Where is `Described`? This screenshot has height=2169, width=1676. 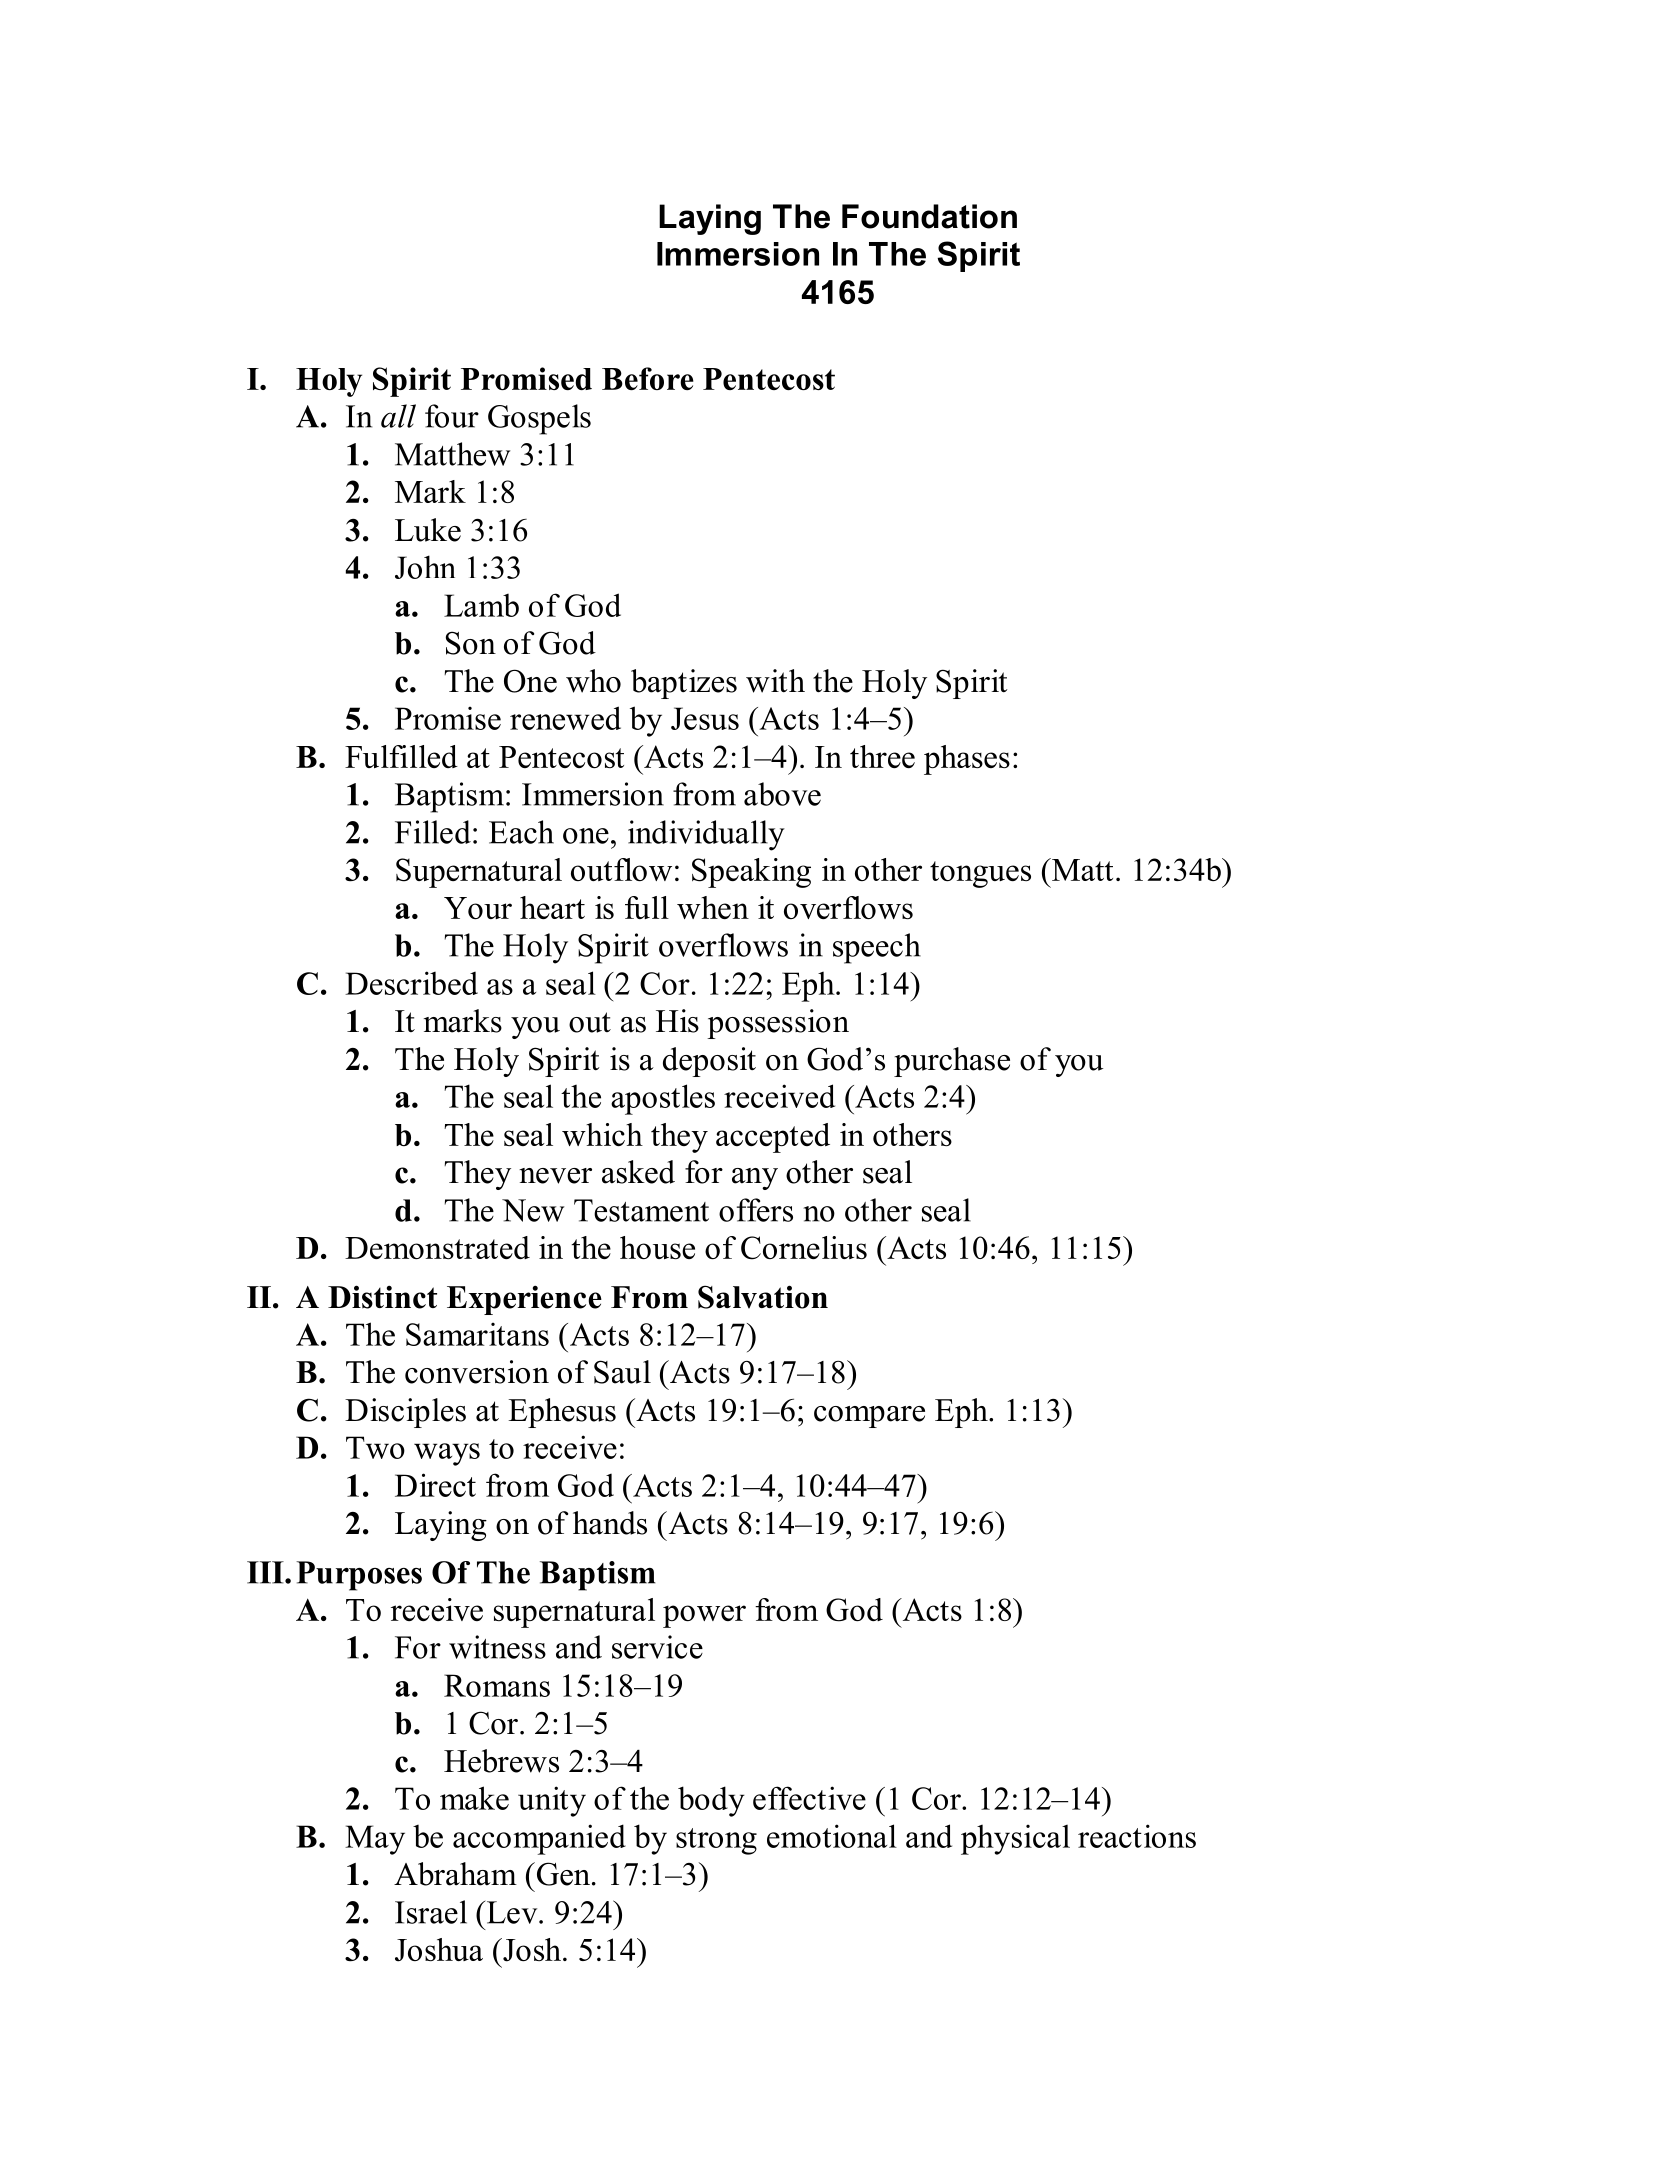 Described is located at coordinates (411, 983).
